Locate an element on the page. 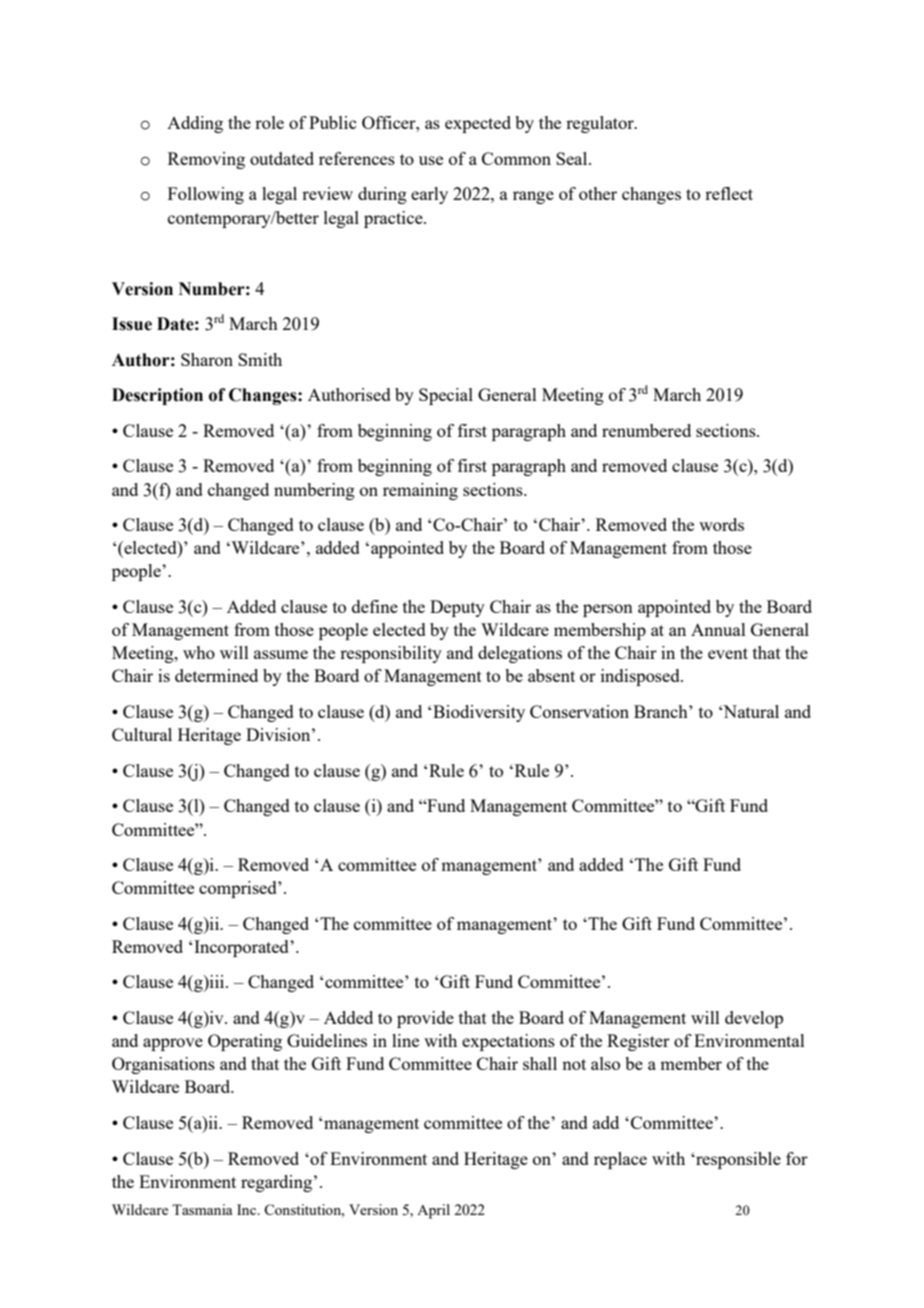 The width and height of the image is (924, 1308). remaining is located at coordinates (420, 491).
